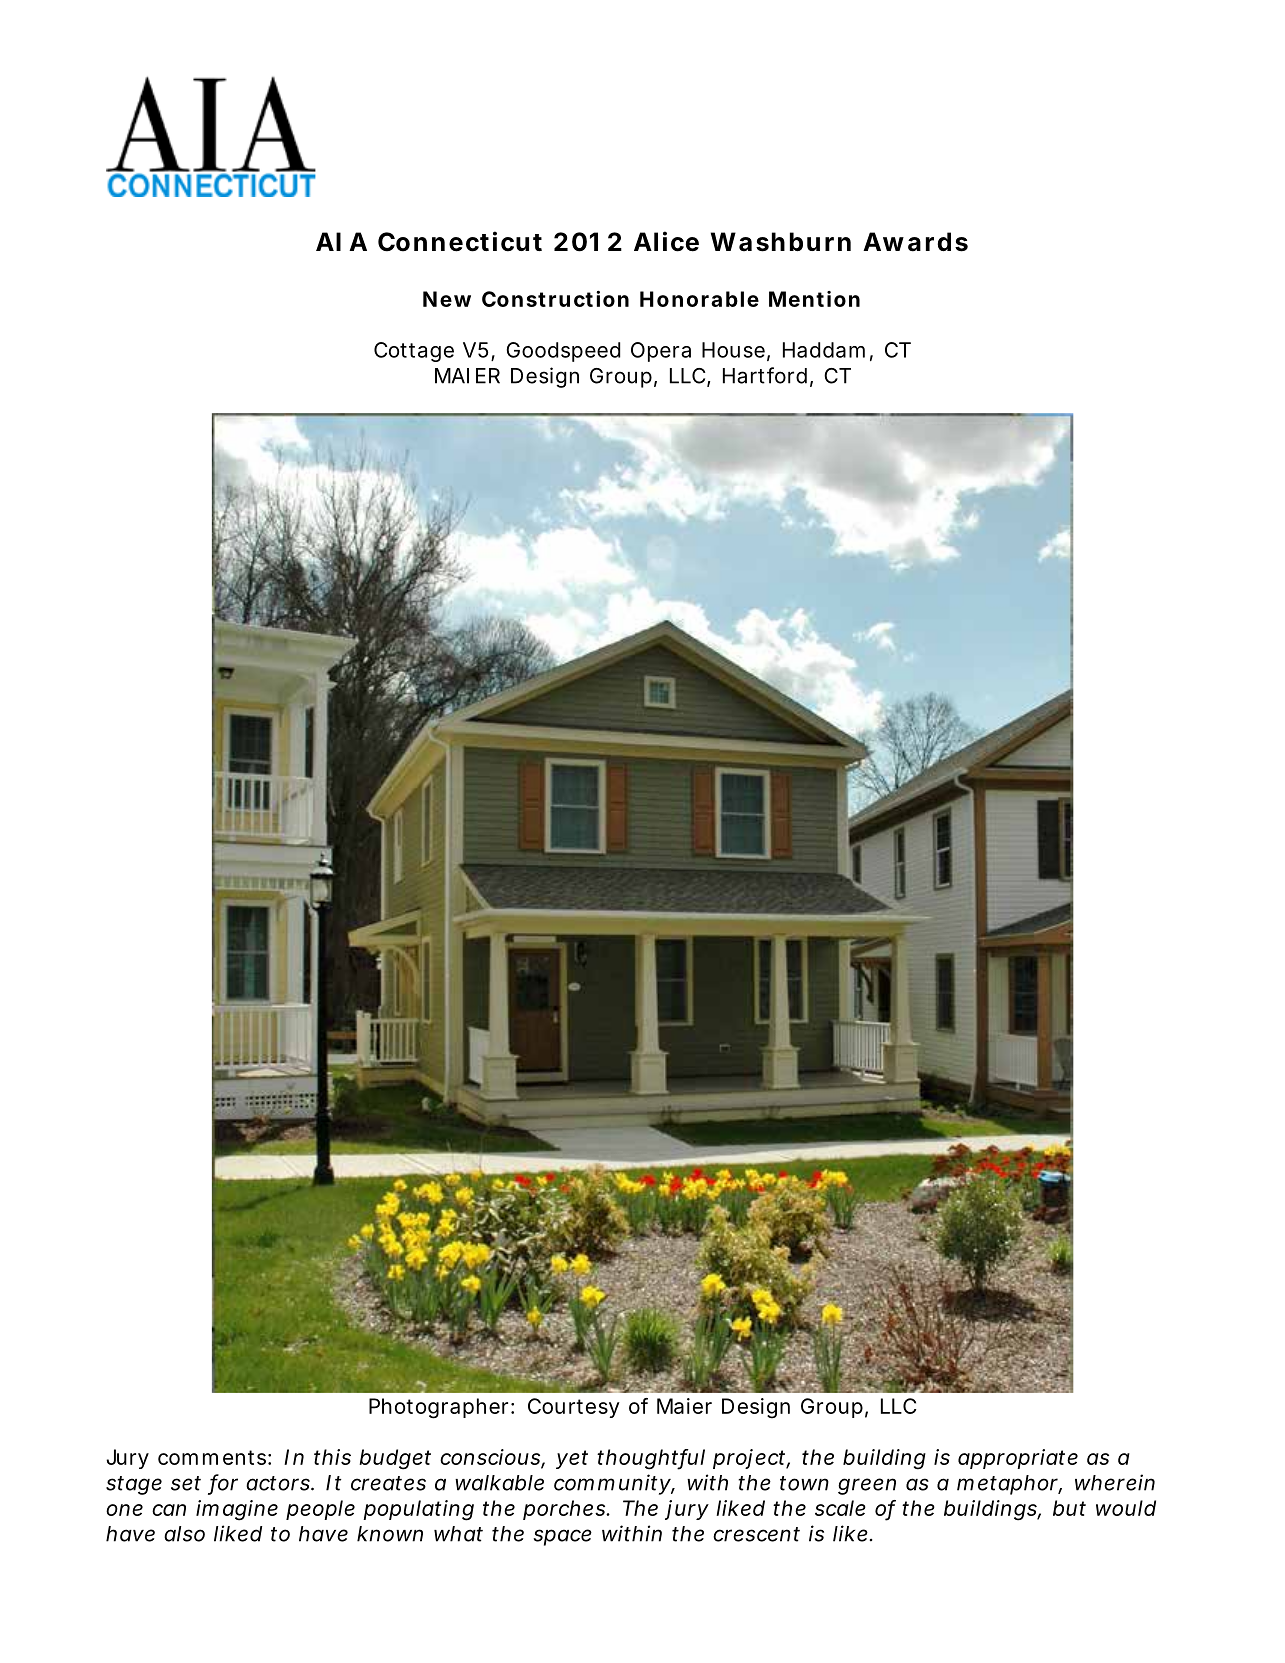 This screenshot has width=1285, height=1663. Describe the element at coordinates (666, 241) in the screenshot. I see `Alice` at that location.
